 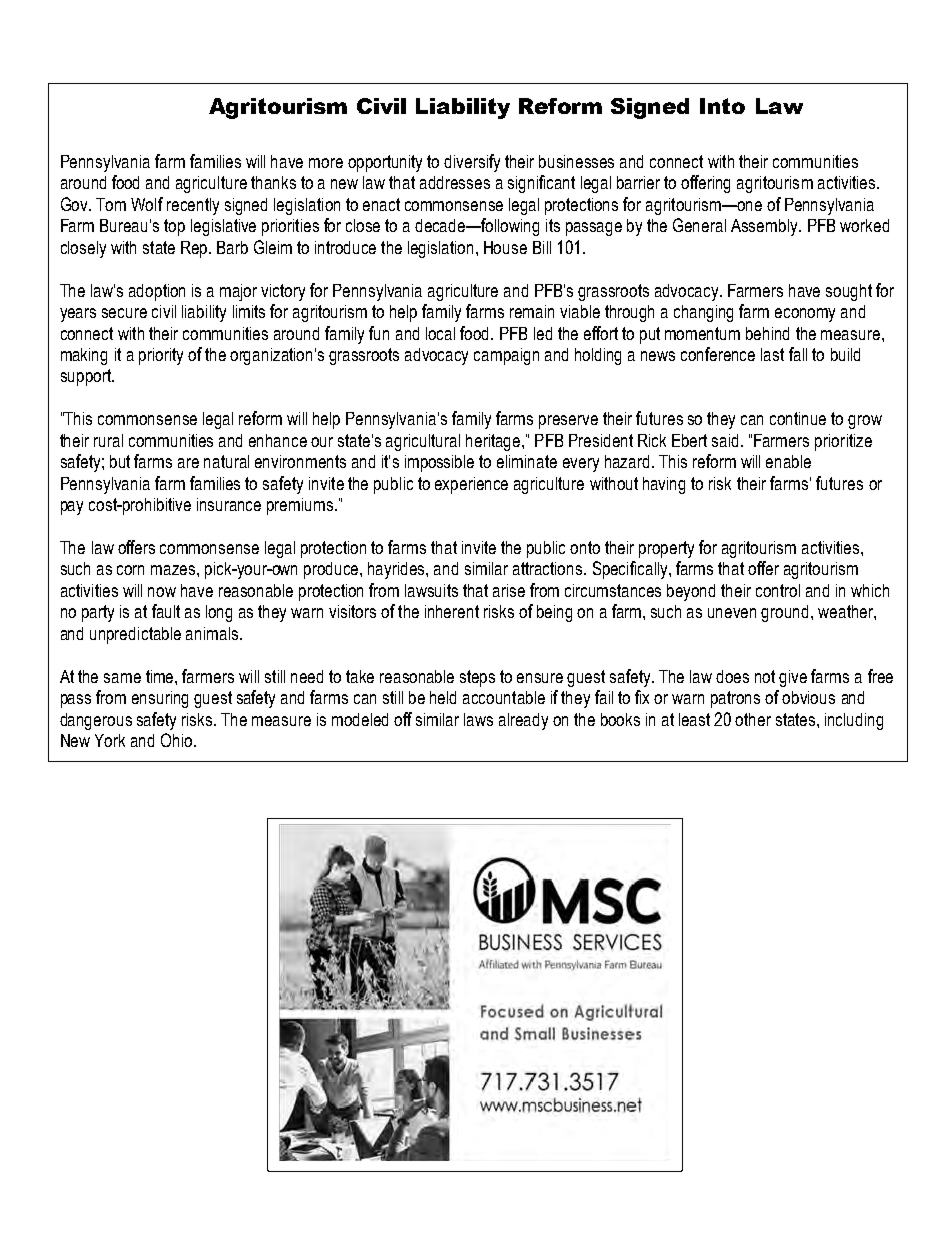 What do you see at coordinates (532, 311) in the screenshot?
I see `remain` at bounding box center [532, 311].
